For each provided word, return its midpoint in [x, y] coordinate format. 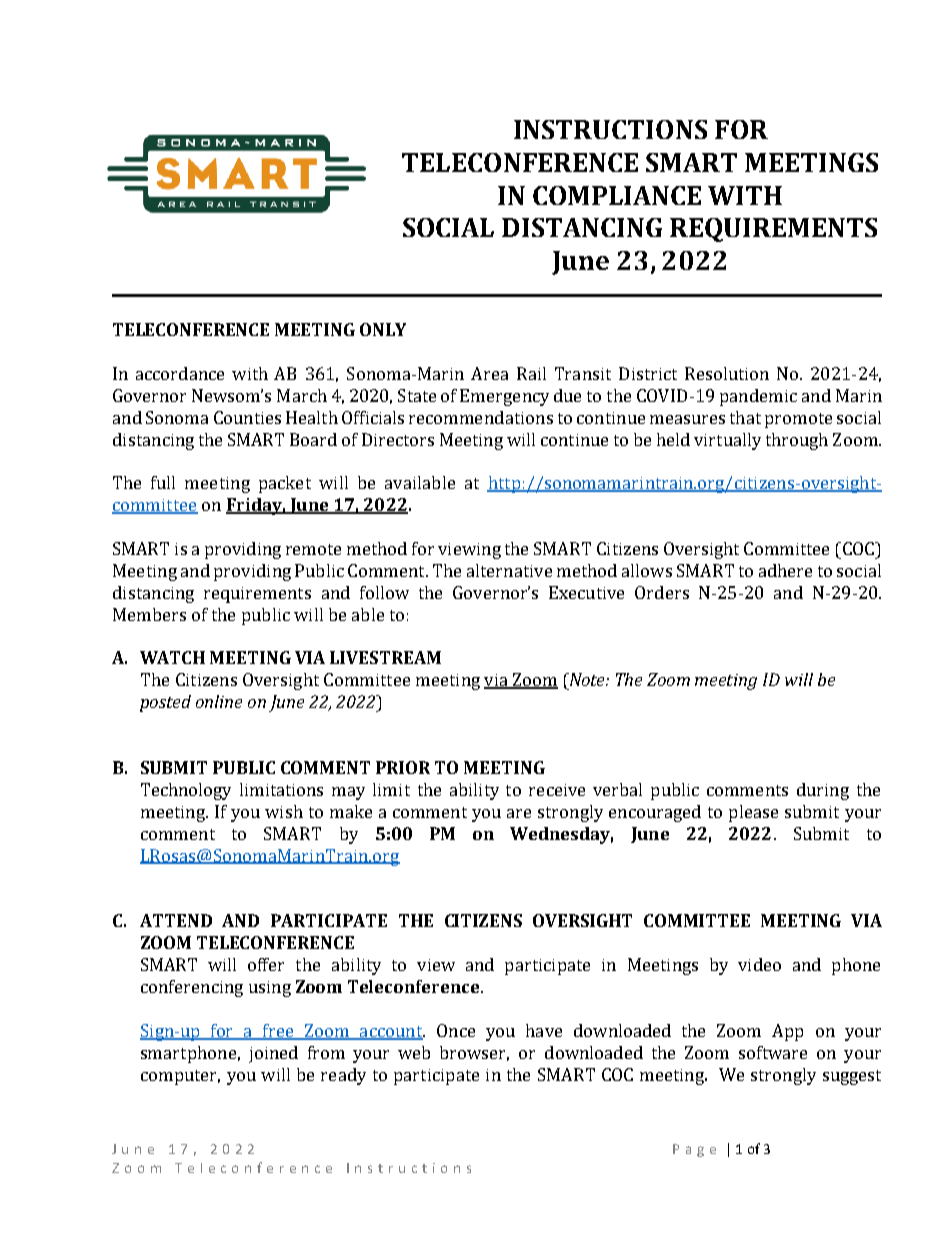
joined [273, 1054]
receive [557, 790]
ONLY [383, 329]
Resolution [727, 373]
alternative [509, 570]
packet [285, 484]
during [823, 791]
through [797, 441]
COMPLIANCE [617, 195]
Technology [186, 791]
